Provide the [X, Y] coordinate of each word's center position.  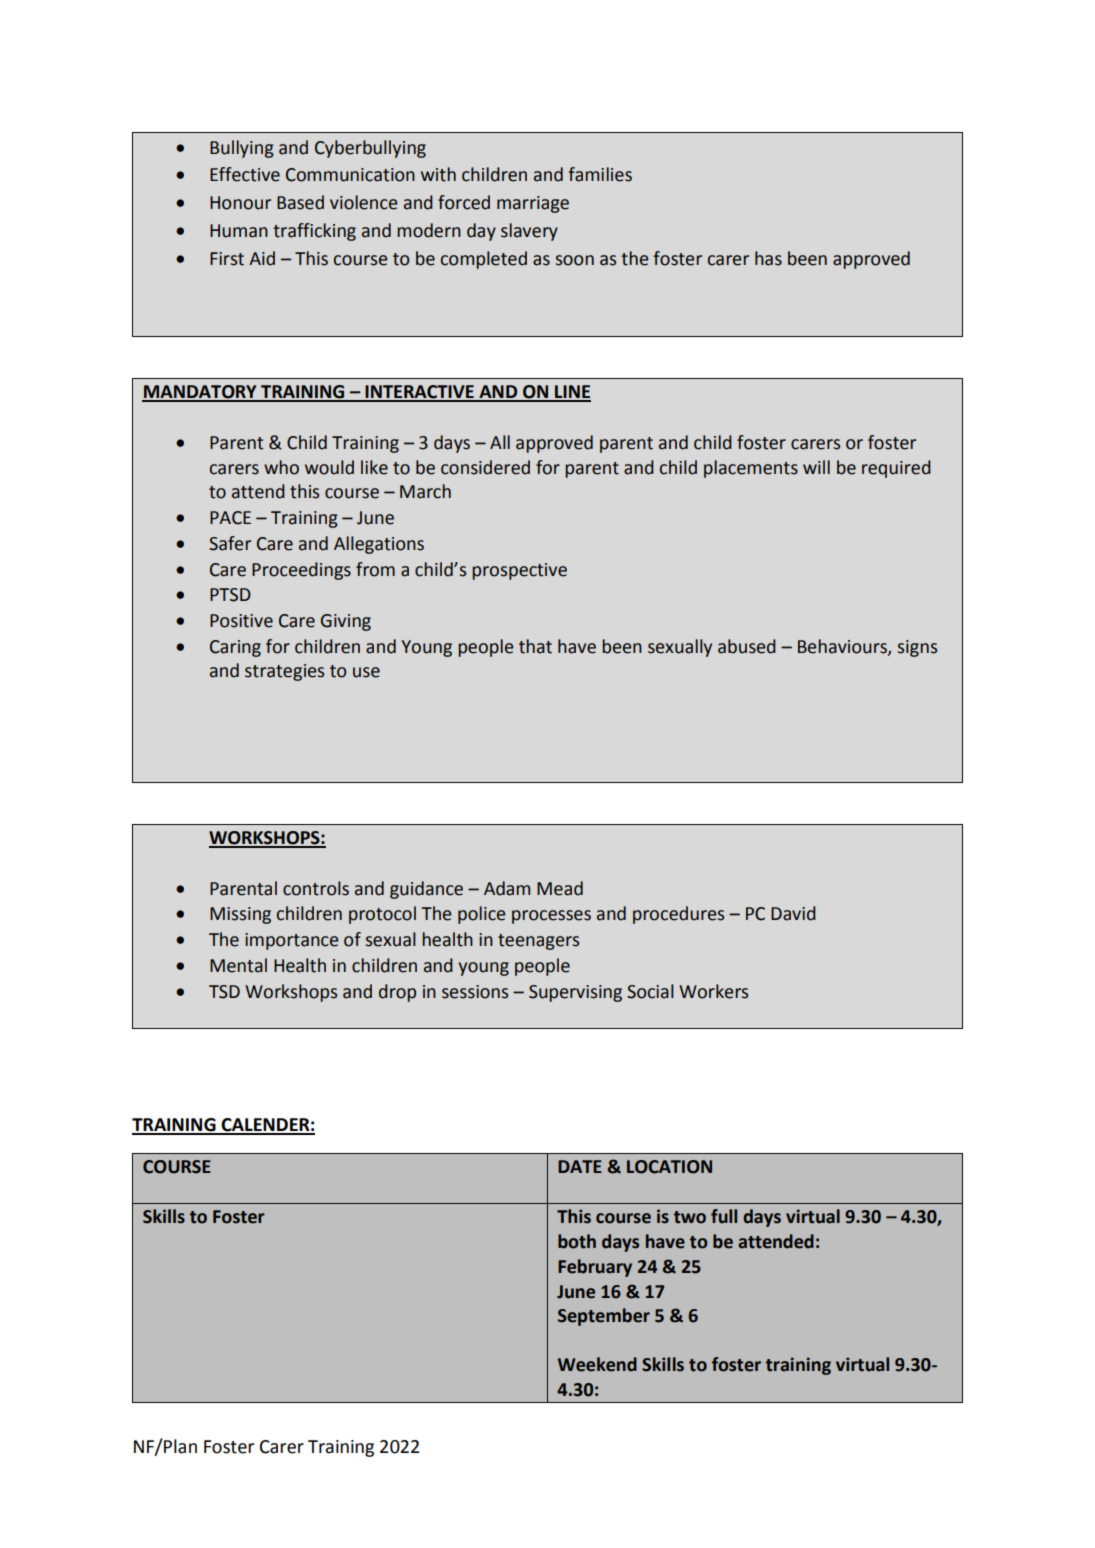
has [768, 258]
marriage [533, 204]
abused [747, 646]
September [604, 1317]
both [577, 1241]
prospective [519, 571]
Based [300, 202]
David [793, 913]
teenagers [538, 942]
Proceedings [301, 571]
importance [291, 941]
